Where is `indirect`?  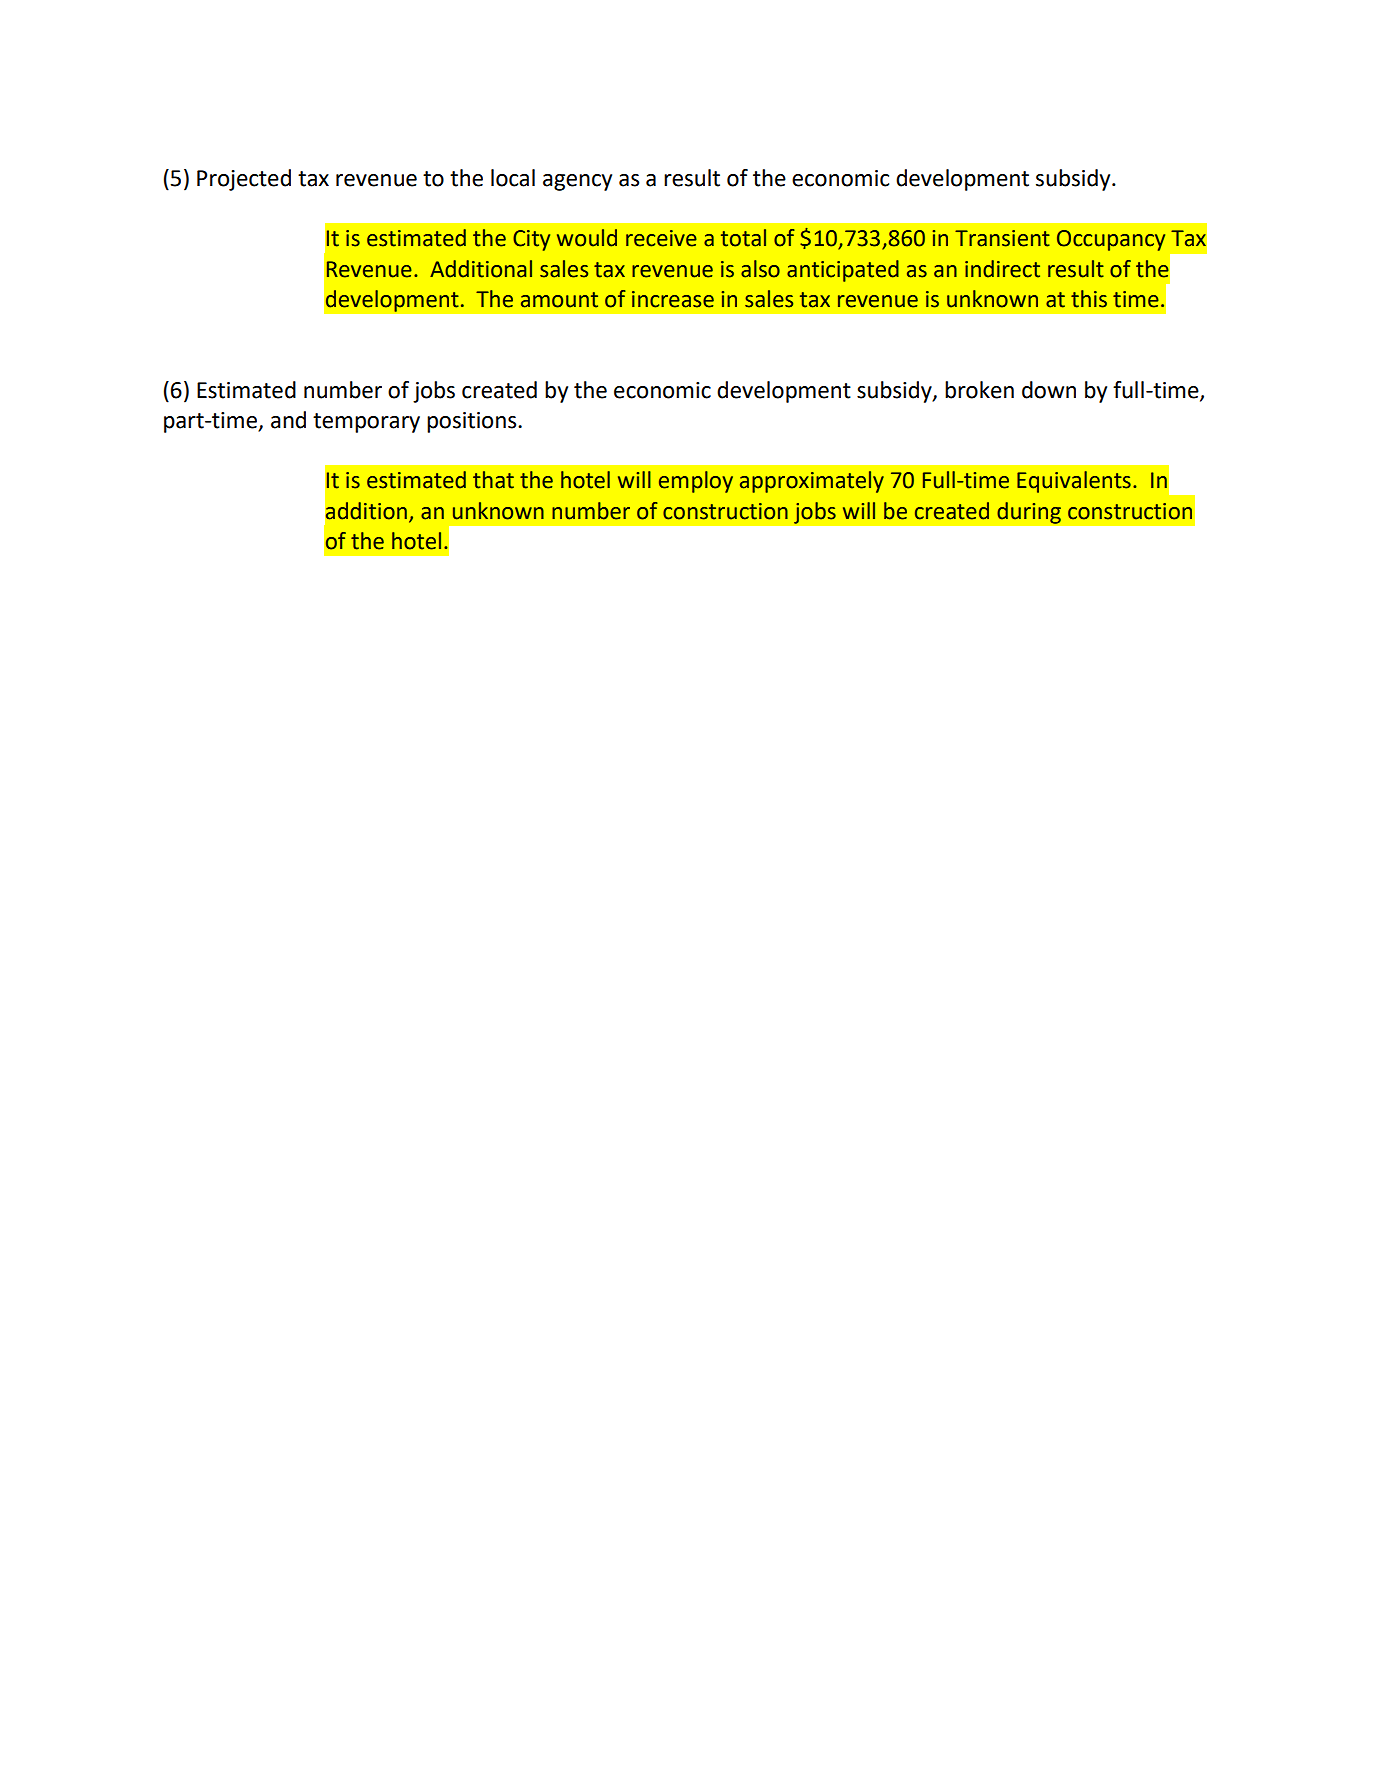
indirect is located at coordinates (1002, 269).
